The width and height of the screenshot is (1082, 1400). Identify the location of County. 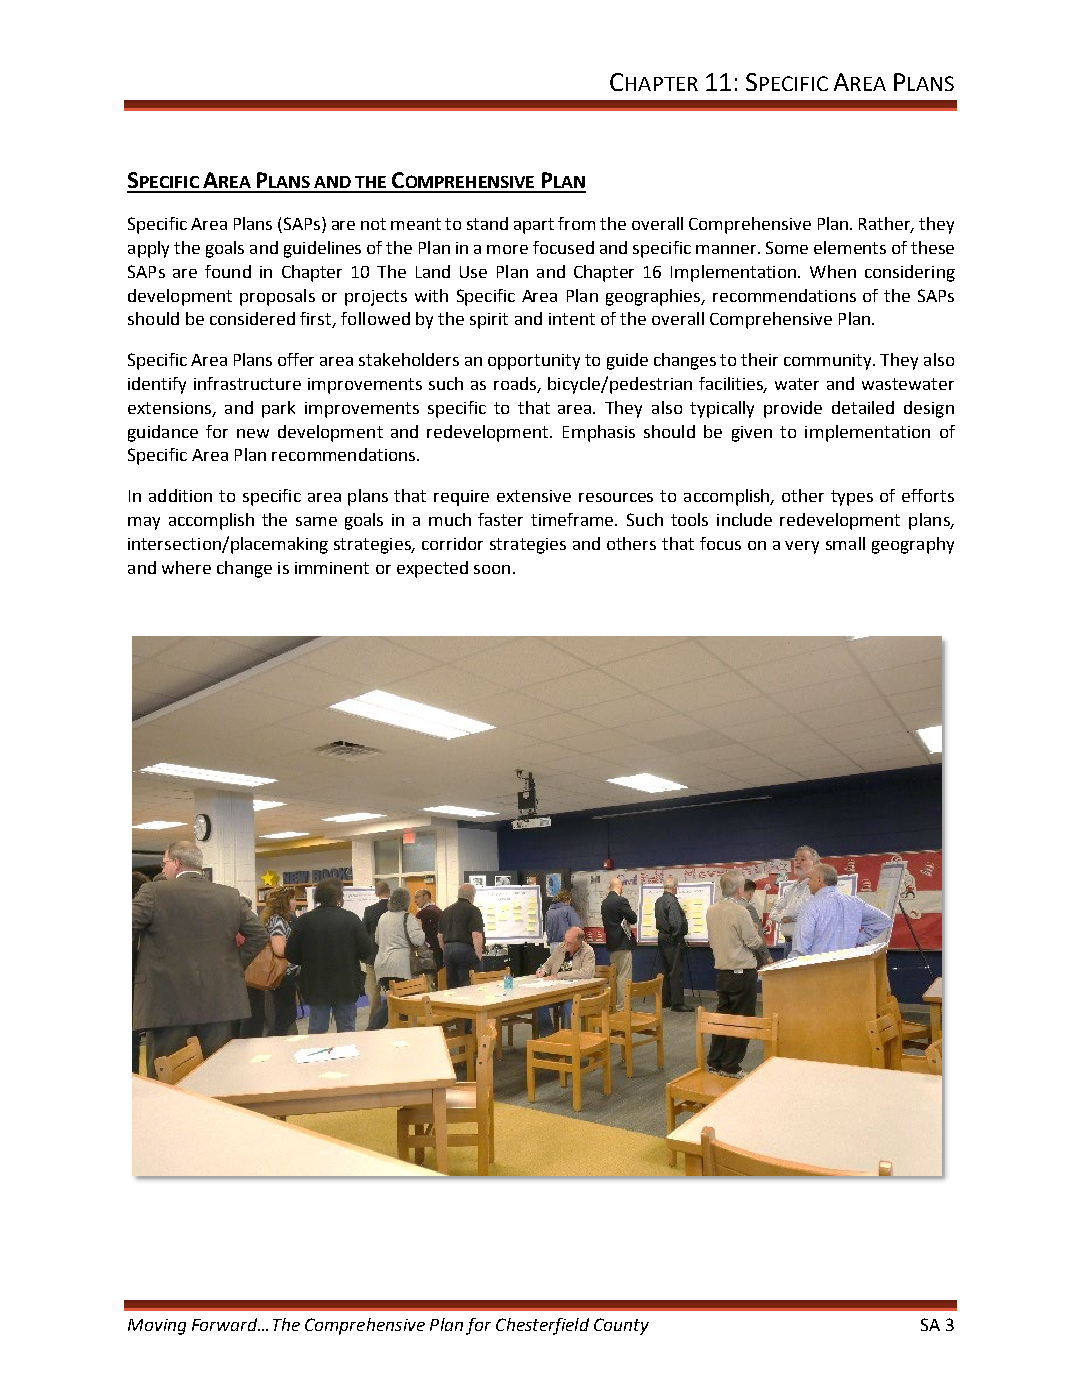
(621, 1326).
